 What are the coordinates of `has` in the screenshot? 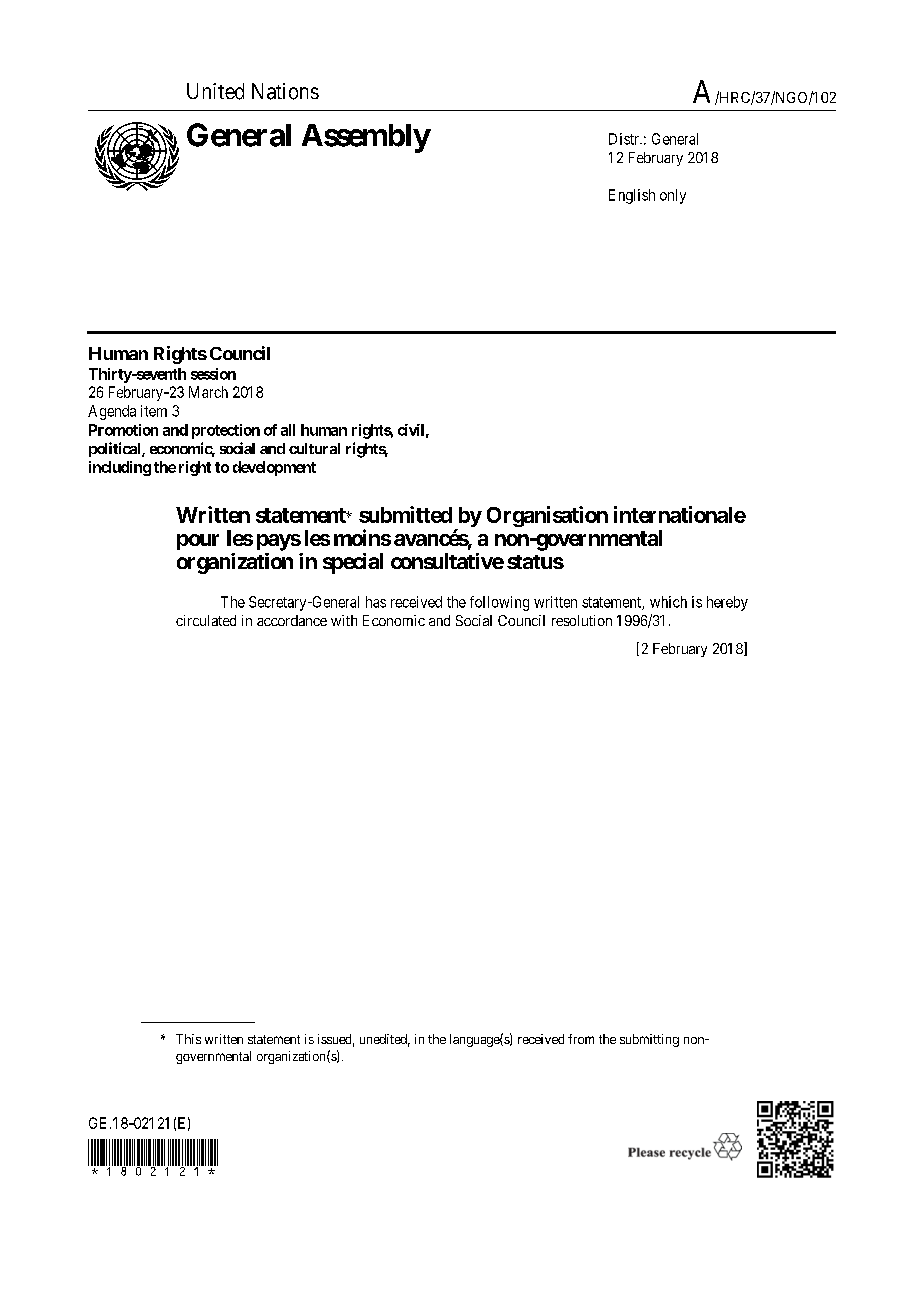 It's located at (376, 602).
